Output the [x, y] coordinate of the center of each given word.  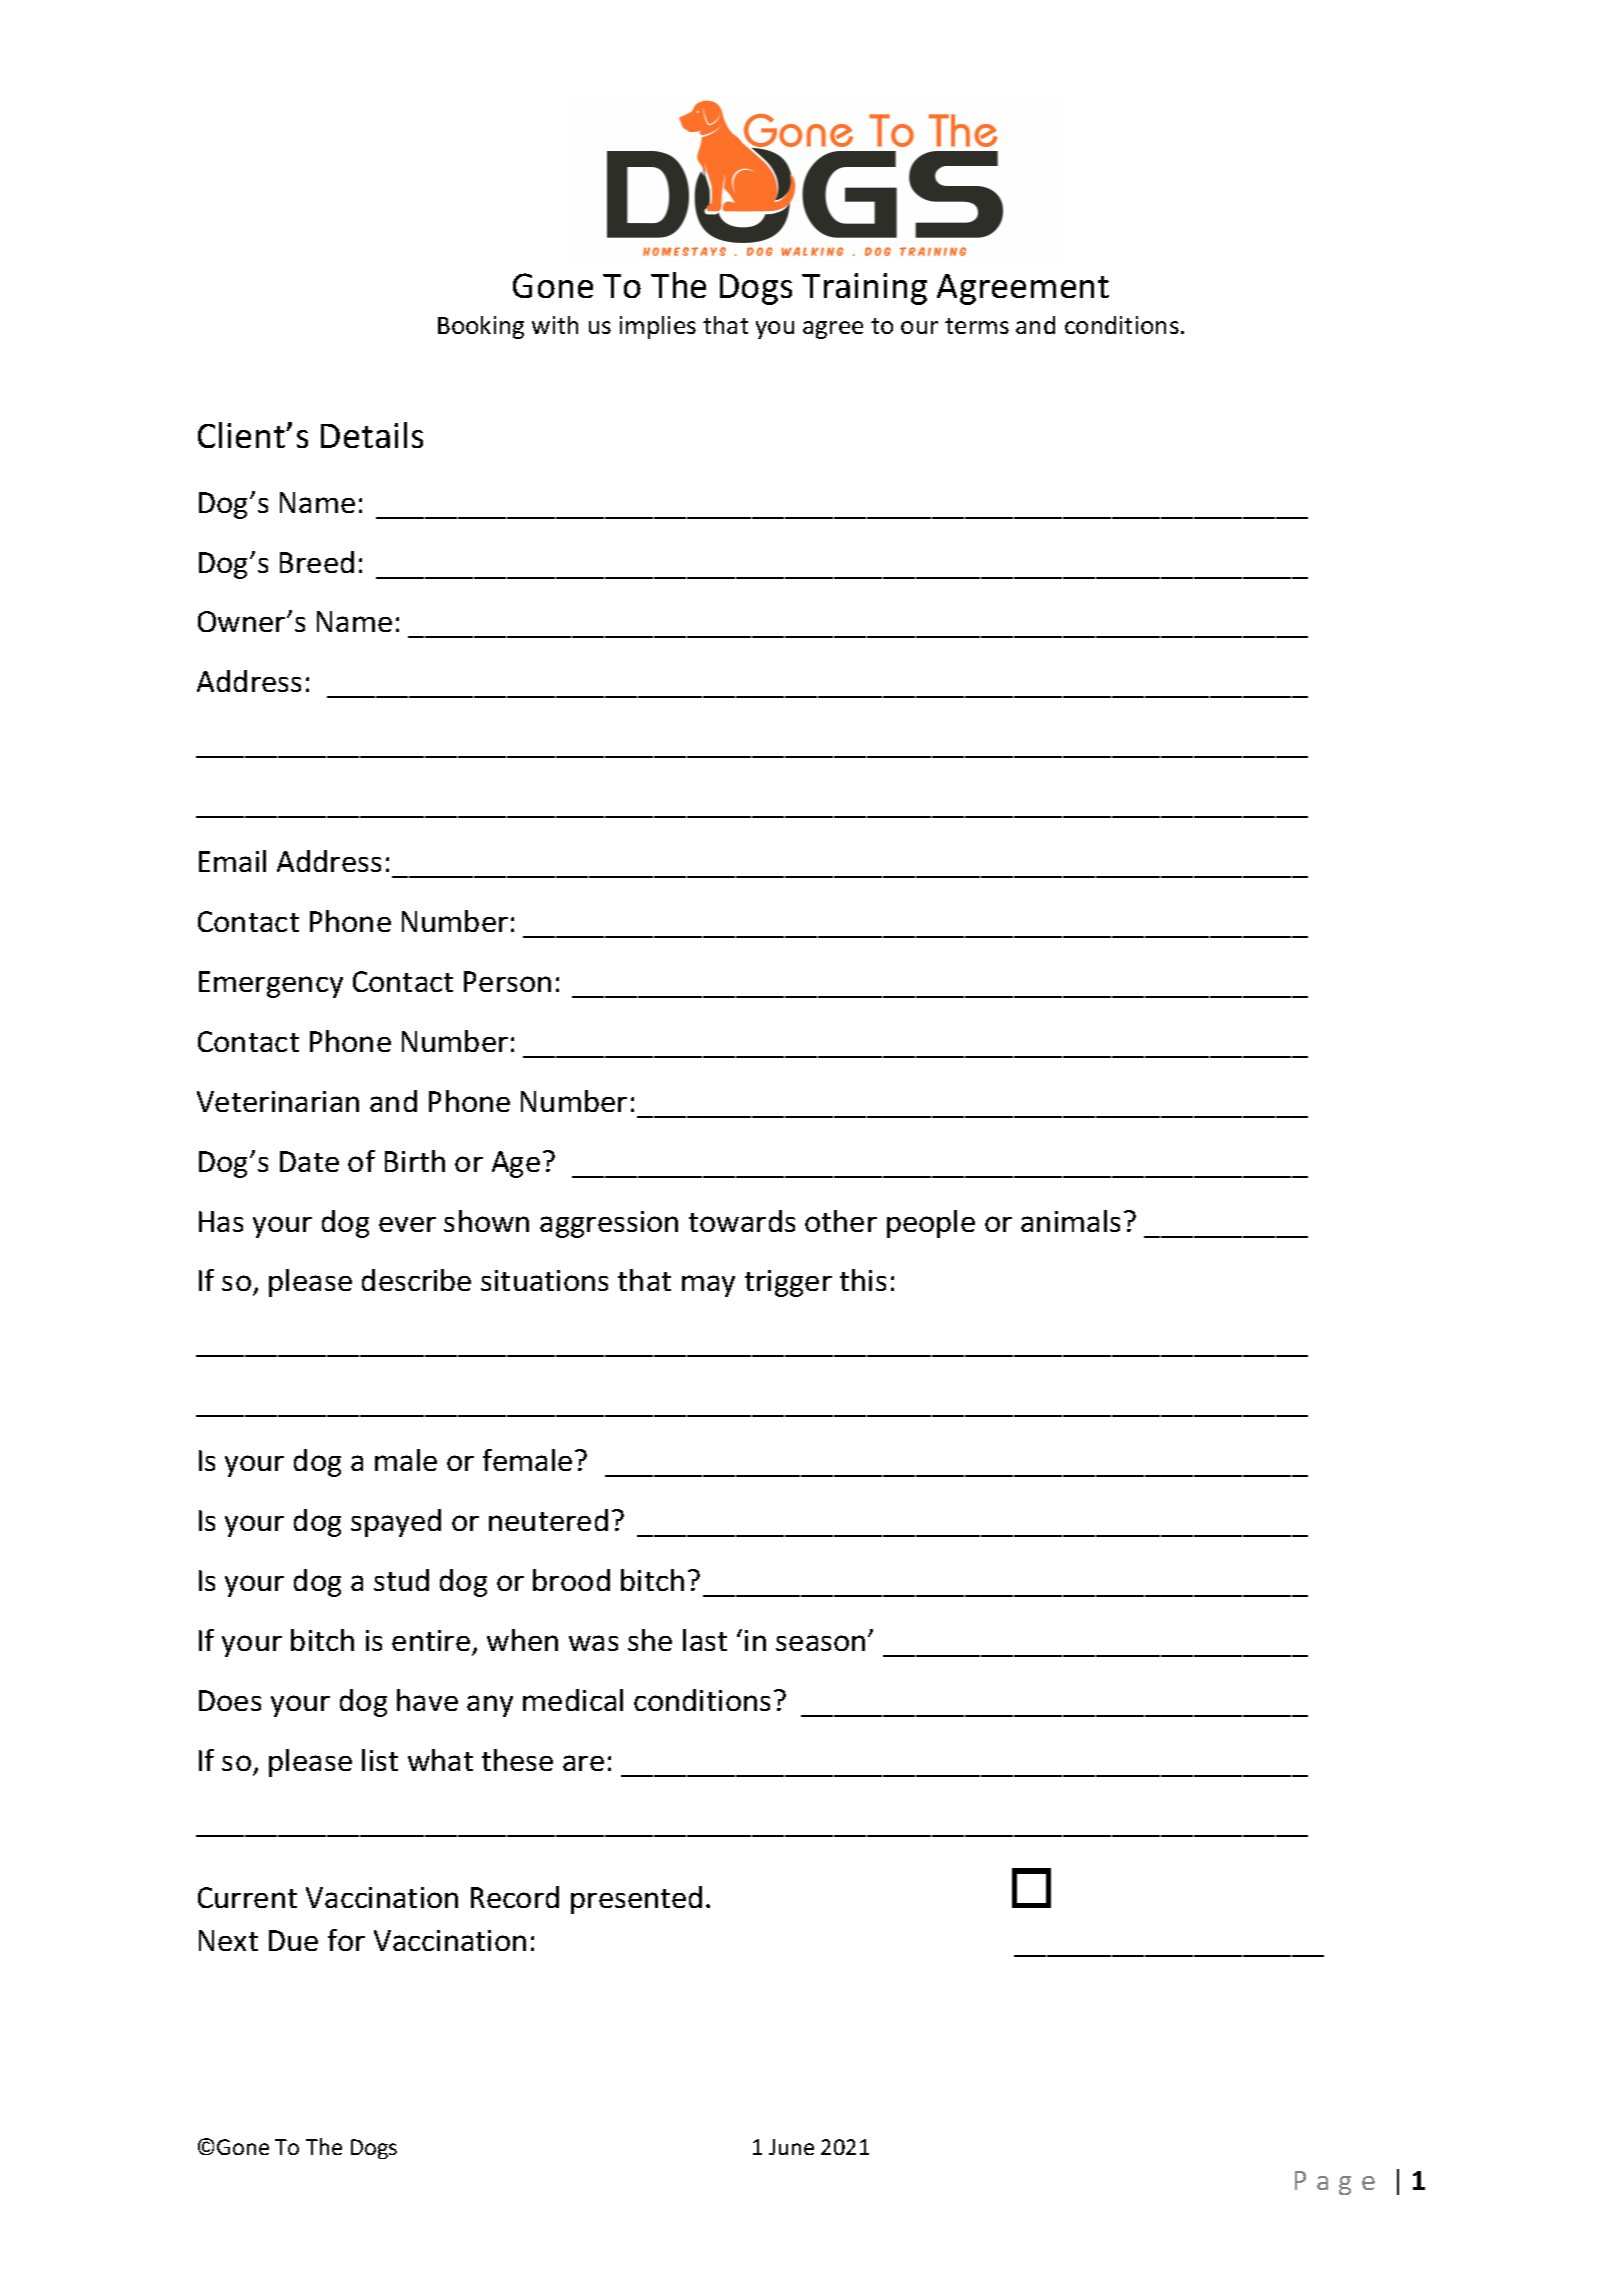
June [791, 2147]
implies [658, 327]
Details [372, 435]
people [931, 1224]
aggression [609, 1224]
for [346, 1940]
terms [977, 326]
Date [309, 1161]
